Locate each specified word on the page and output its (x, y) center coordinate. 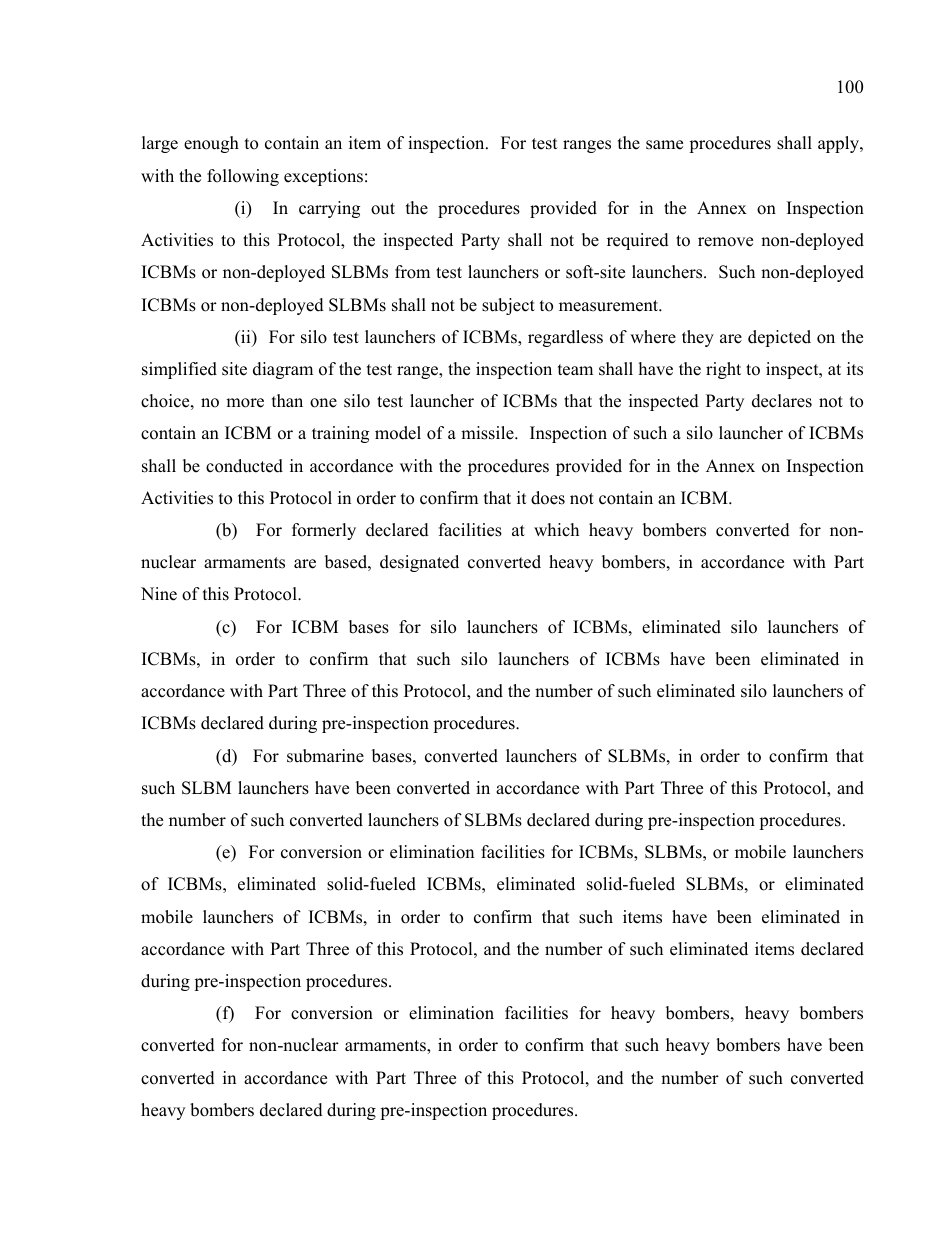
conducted (244, 466)
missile (488, 433)
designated (419, 563)
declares (782, 401)
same (664, 145)
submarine (325, 756)
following (243, 177)
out (383, 209)
